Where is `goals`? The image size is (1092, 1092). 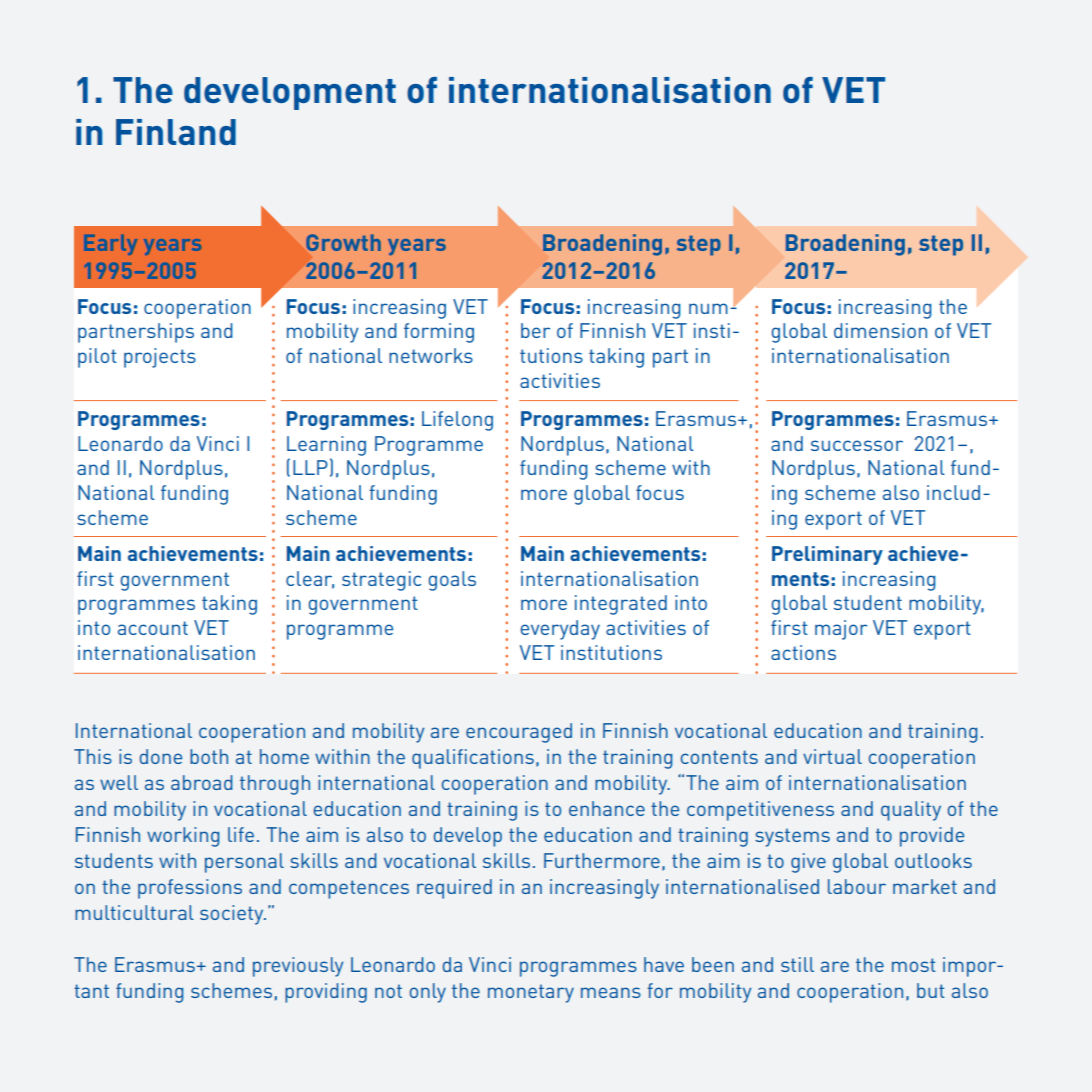
goals is located at coordinates (452, 581).
